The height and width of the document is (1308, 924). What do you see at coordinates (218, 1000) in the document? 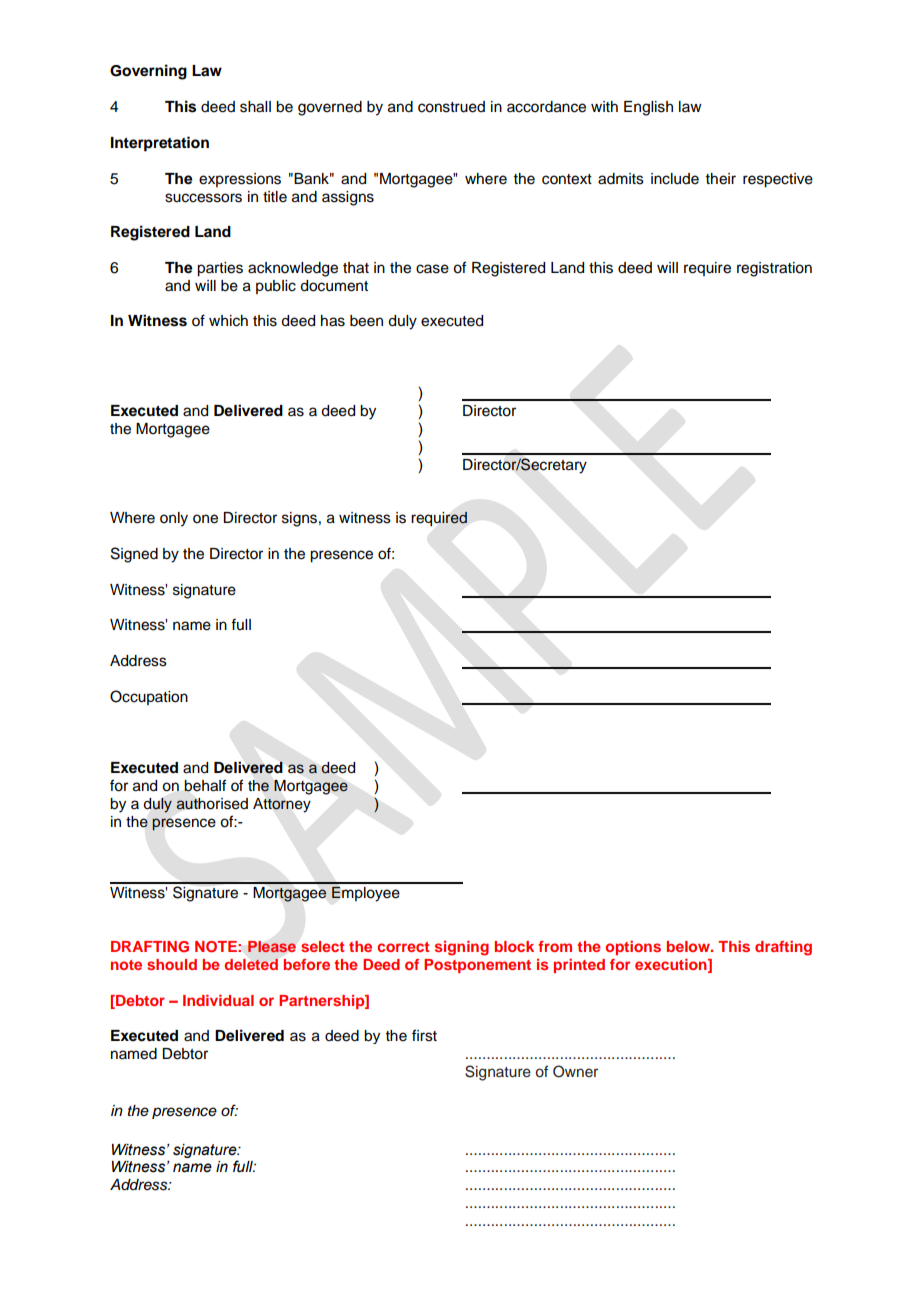
I see `Individual` at bounding box center [218, 1000].
